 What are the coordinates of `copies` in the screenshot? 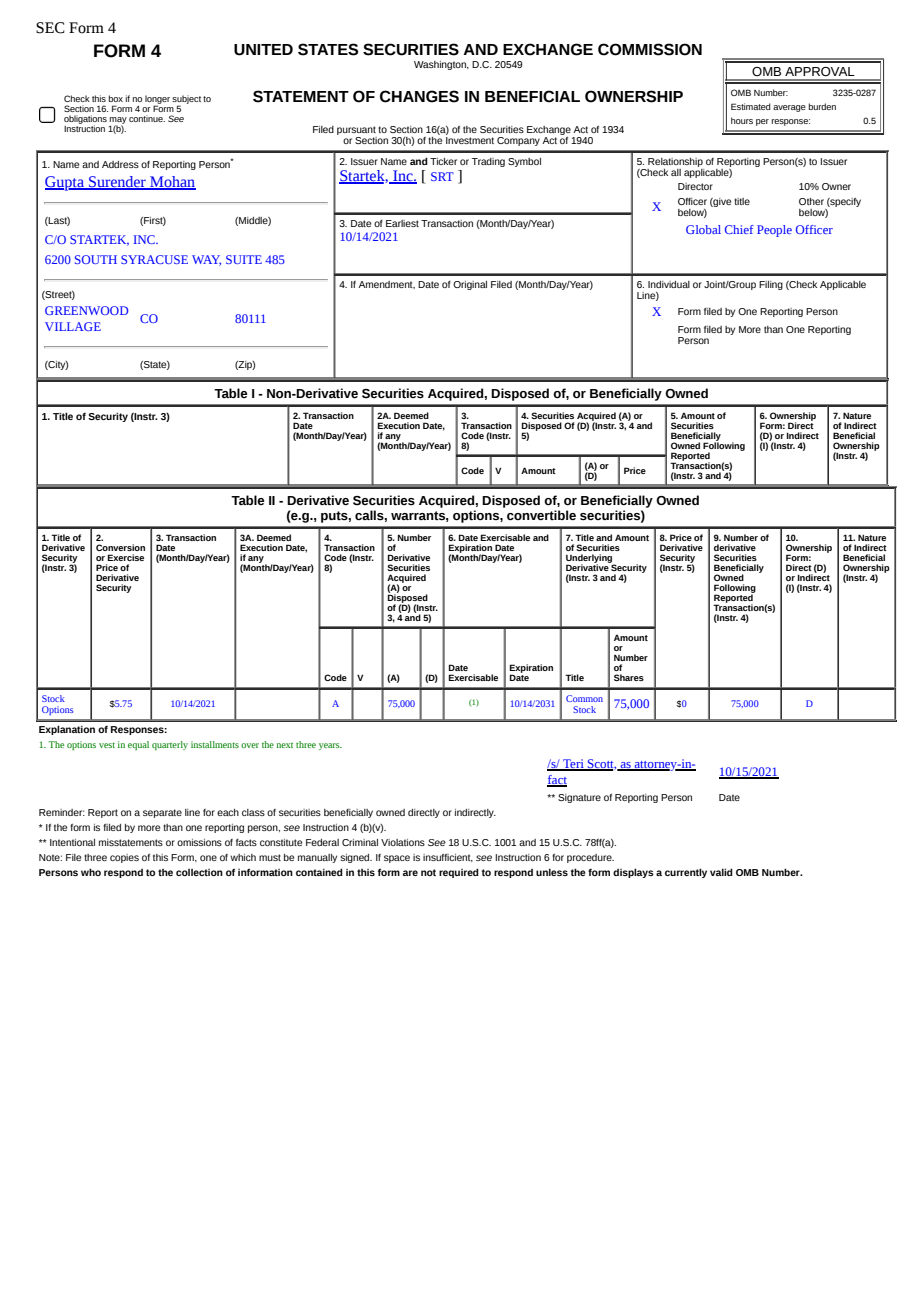 It's located at (124, 858).
